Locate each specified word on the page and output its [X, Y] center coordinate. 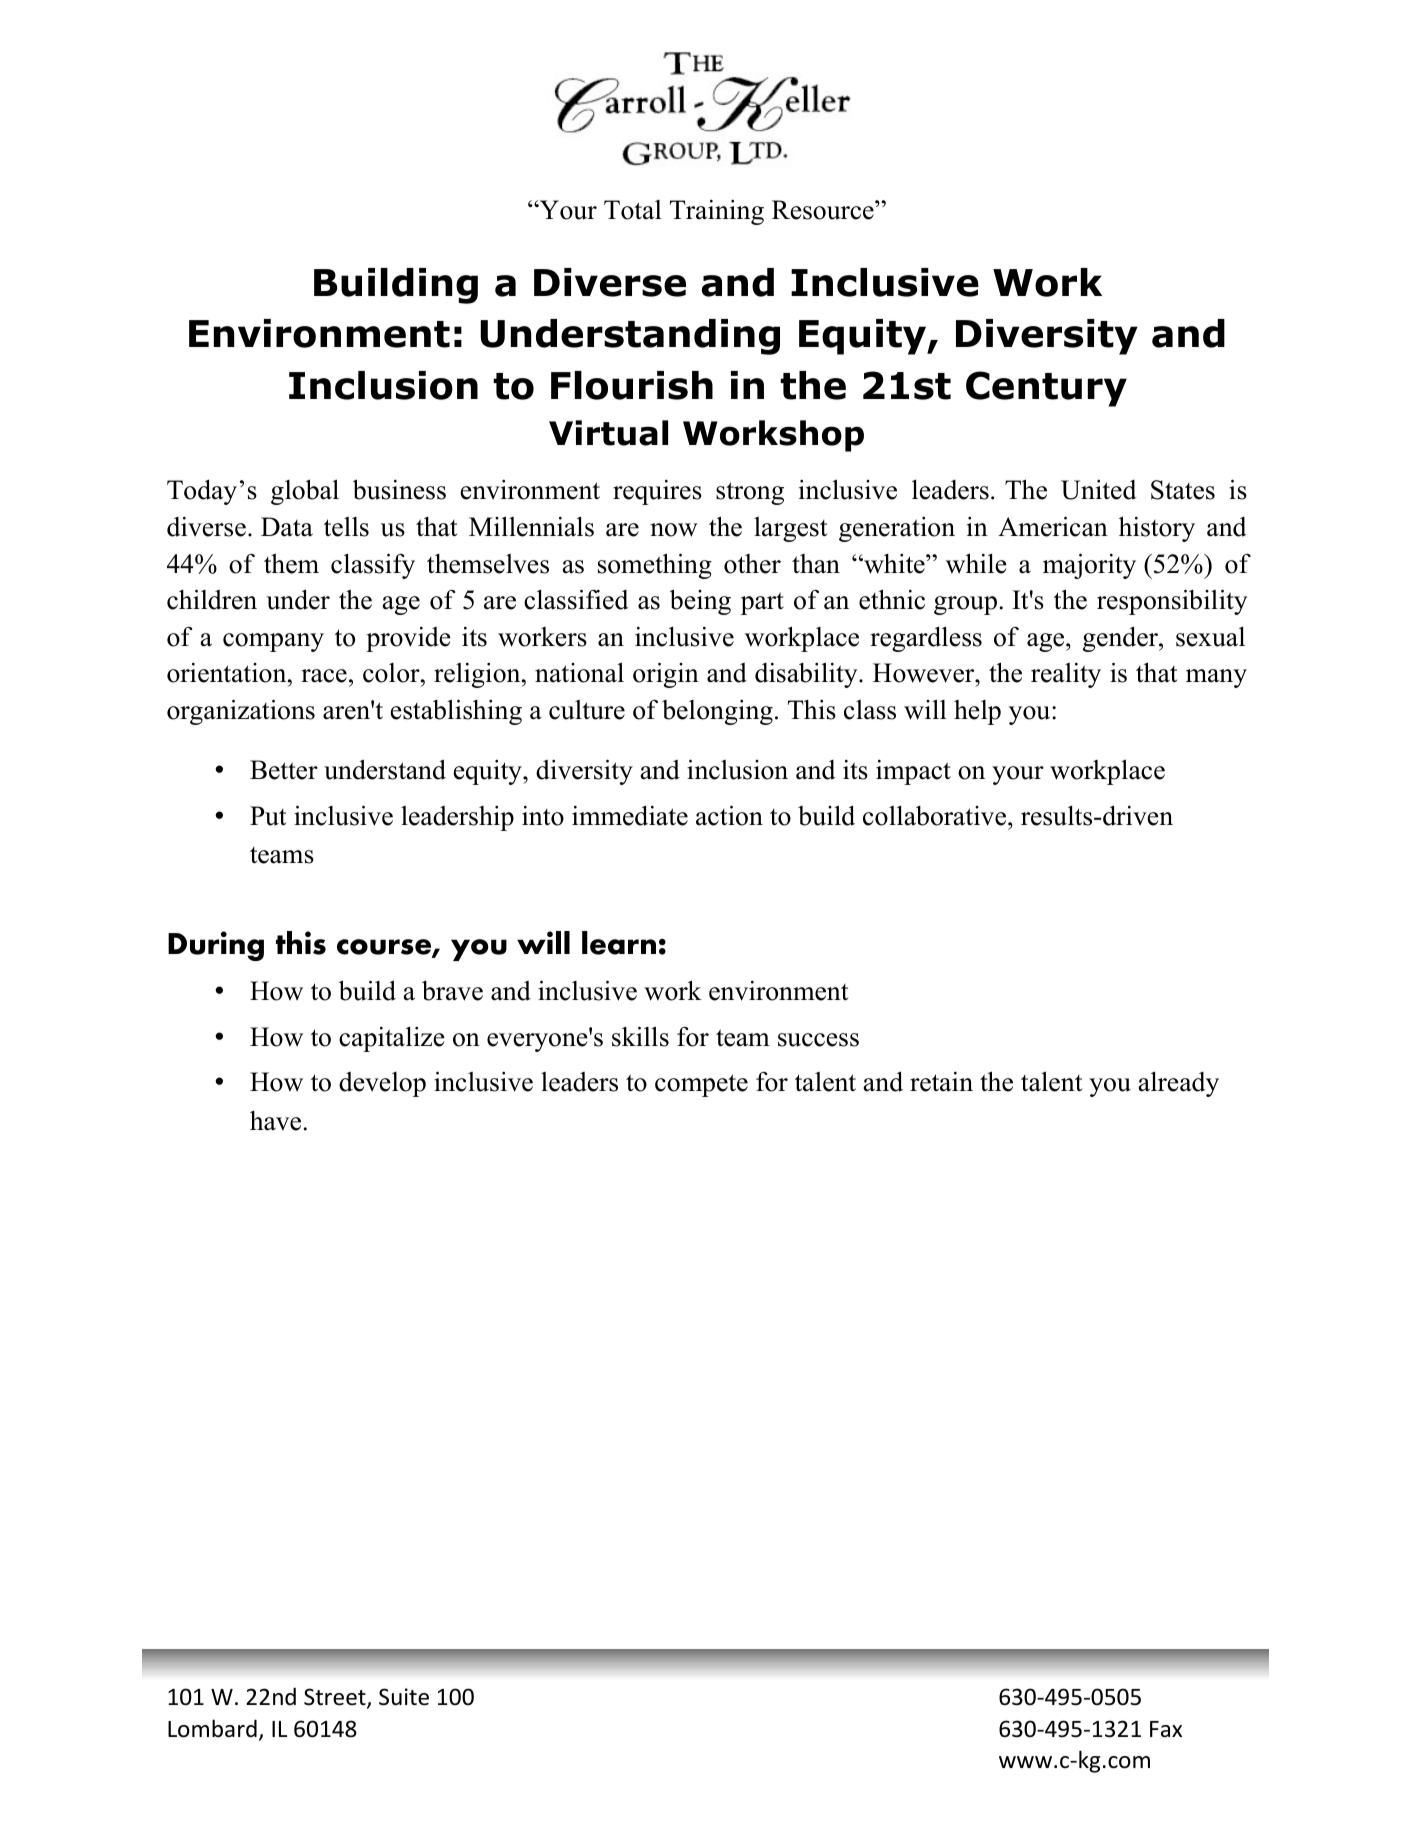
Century [1046, 389]
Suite [404, 1697]
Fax [1166, 1729]
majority [1089, 566]
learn [619, 943]
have [275, 1121]
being [700, 602]
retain [941, 1082]
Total [632, 210]
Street [336, 1698]
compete [701, 1085]
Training [717, 212]
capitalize [392, 1039]
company [273, 642]
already [1178, 1084]
